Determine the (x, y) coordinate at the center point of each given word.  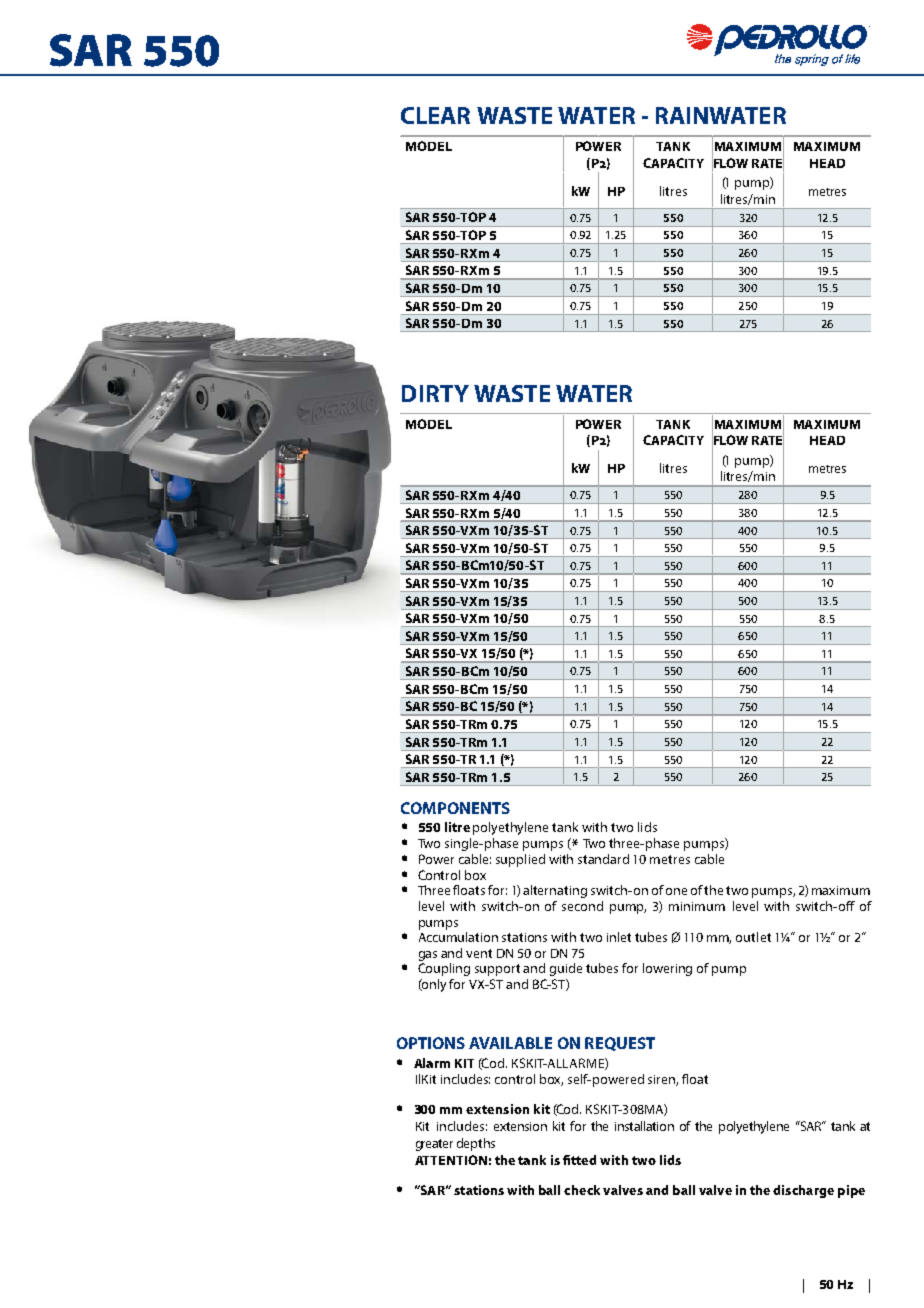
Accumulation (458, 937)
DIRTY (435, 393)
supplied (520, 860)
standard (603, 859)
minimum (697, 906)
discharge (803, 1191)
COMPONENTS (455, 808)
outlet (753, 937)
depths (476, 1144)
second (582, 906)
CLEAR (435, 115)
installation (644, 1126)
